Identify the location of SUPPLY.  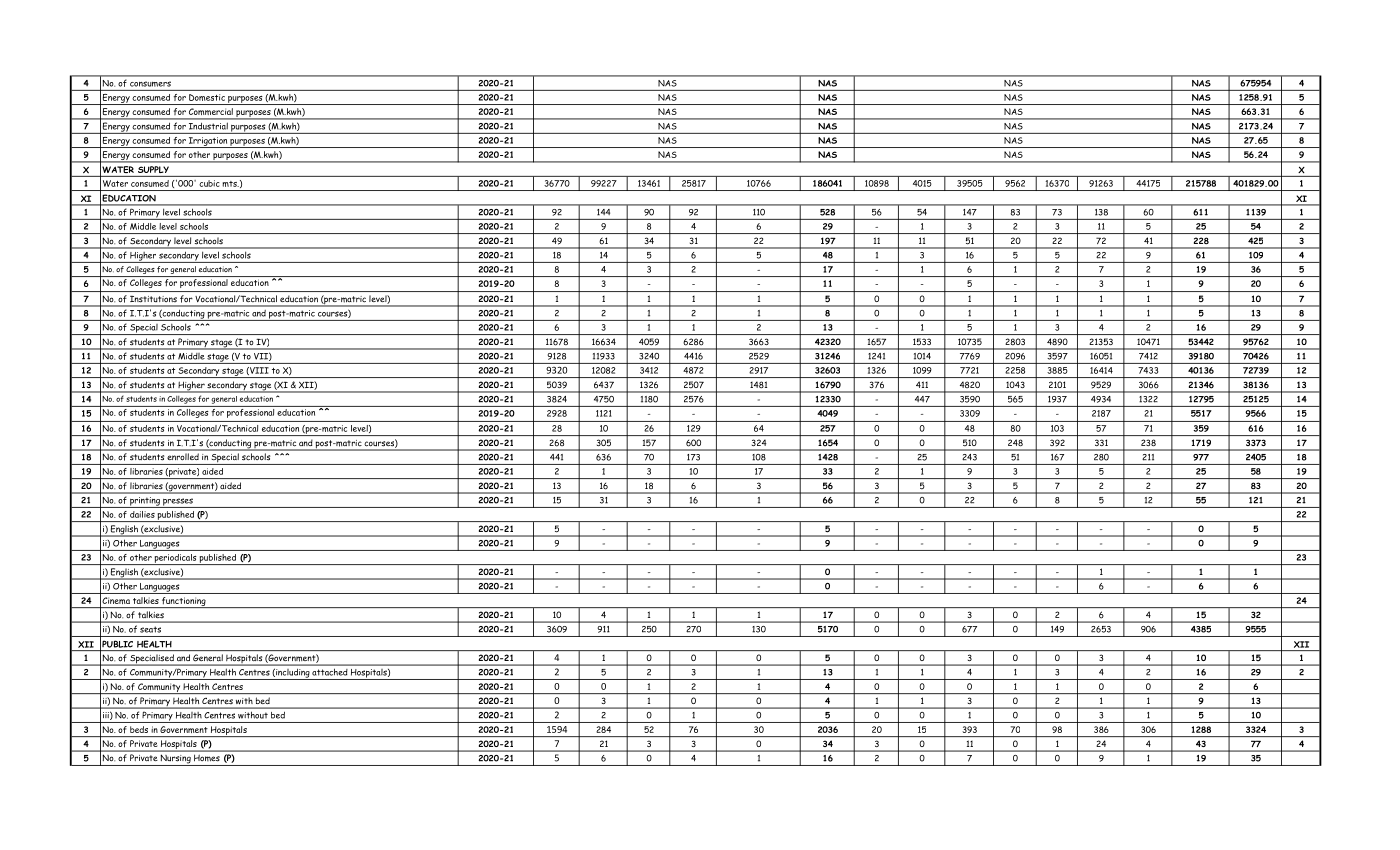
(153, 169).
